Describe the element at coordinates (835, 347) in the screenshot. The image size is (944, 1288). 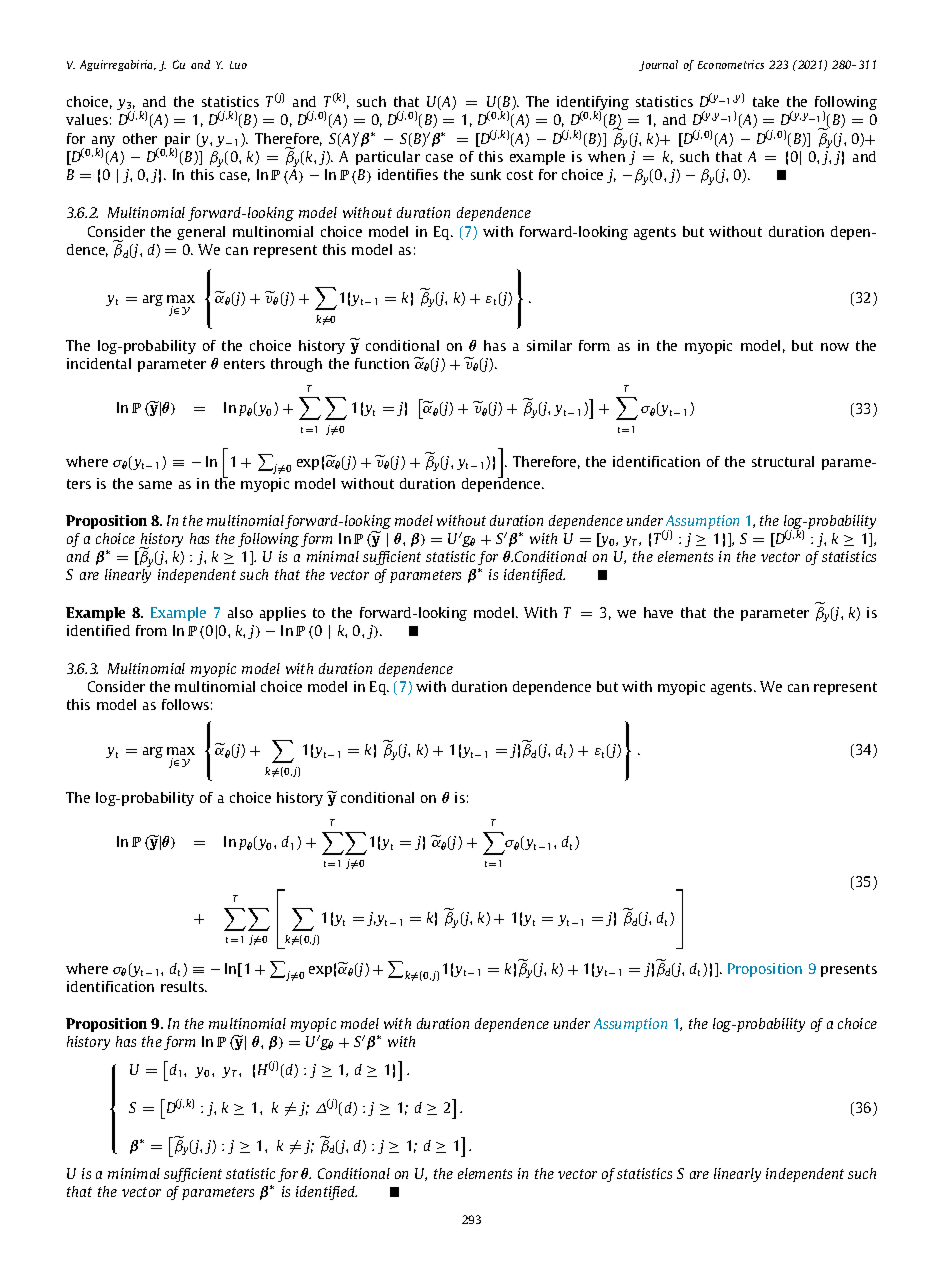
I see `now` at that location.
